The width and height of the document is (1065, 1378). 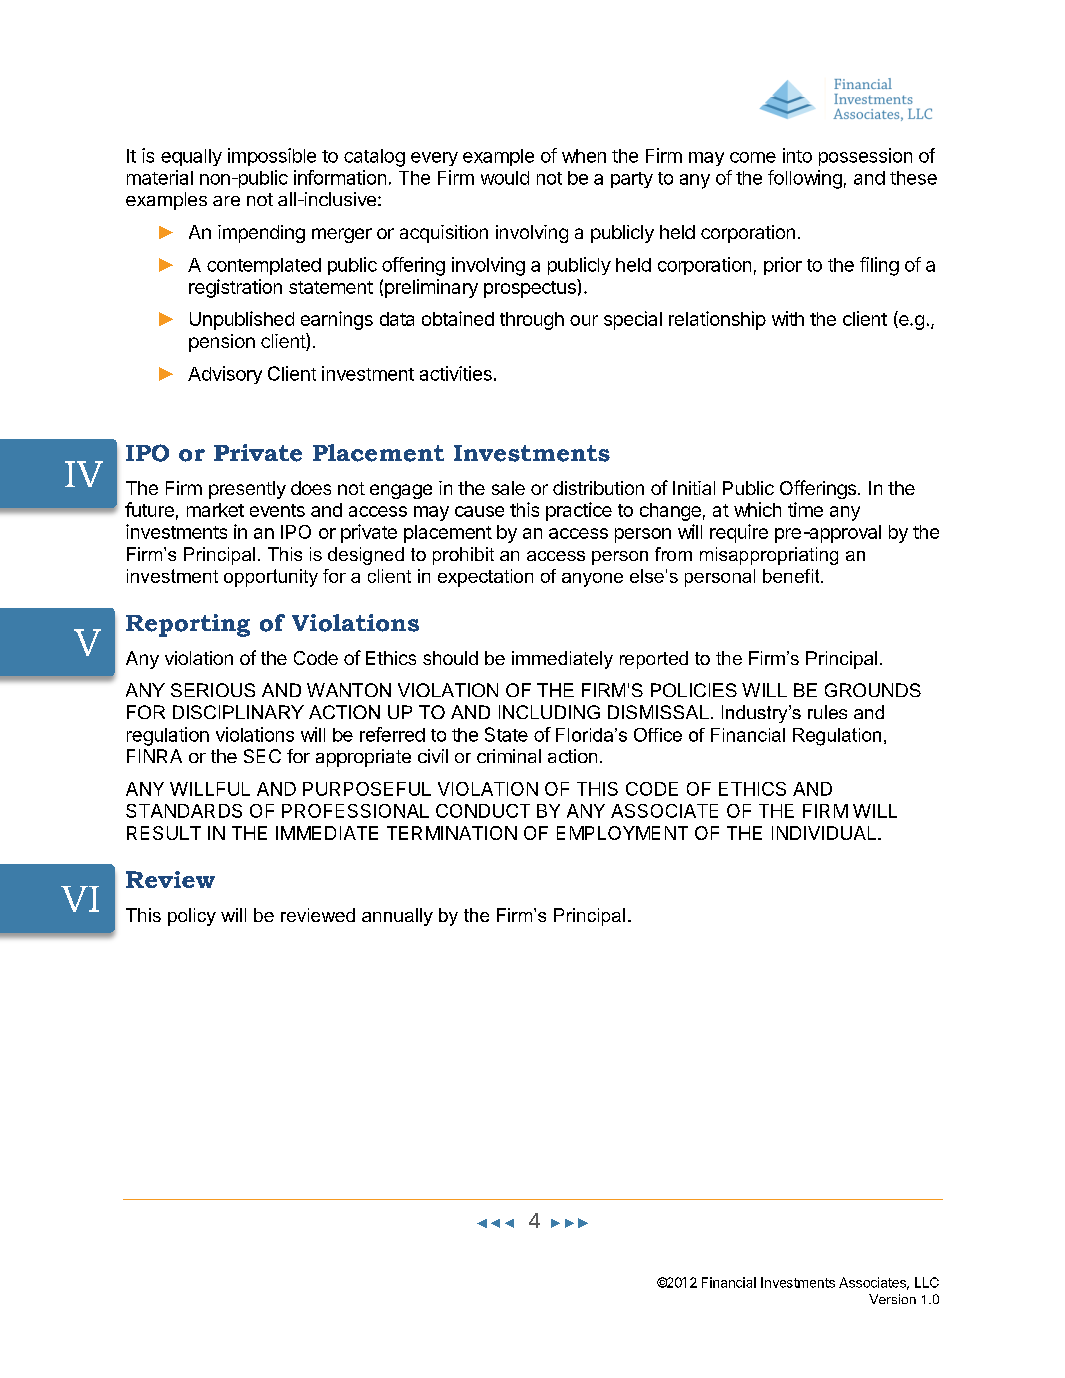 What do you see at coordinates (192, 917) in the document?
I see `policy` at bounding box center [192, 917].
